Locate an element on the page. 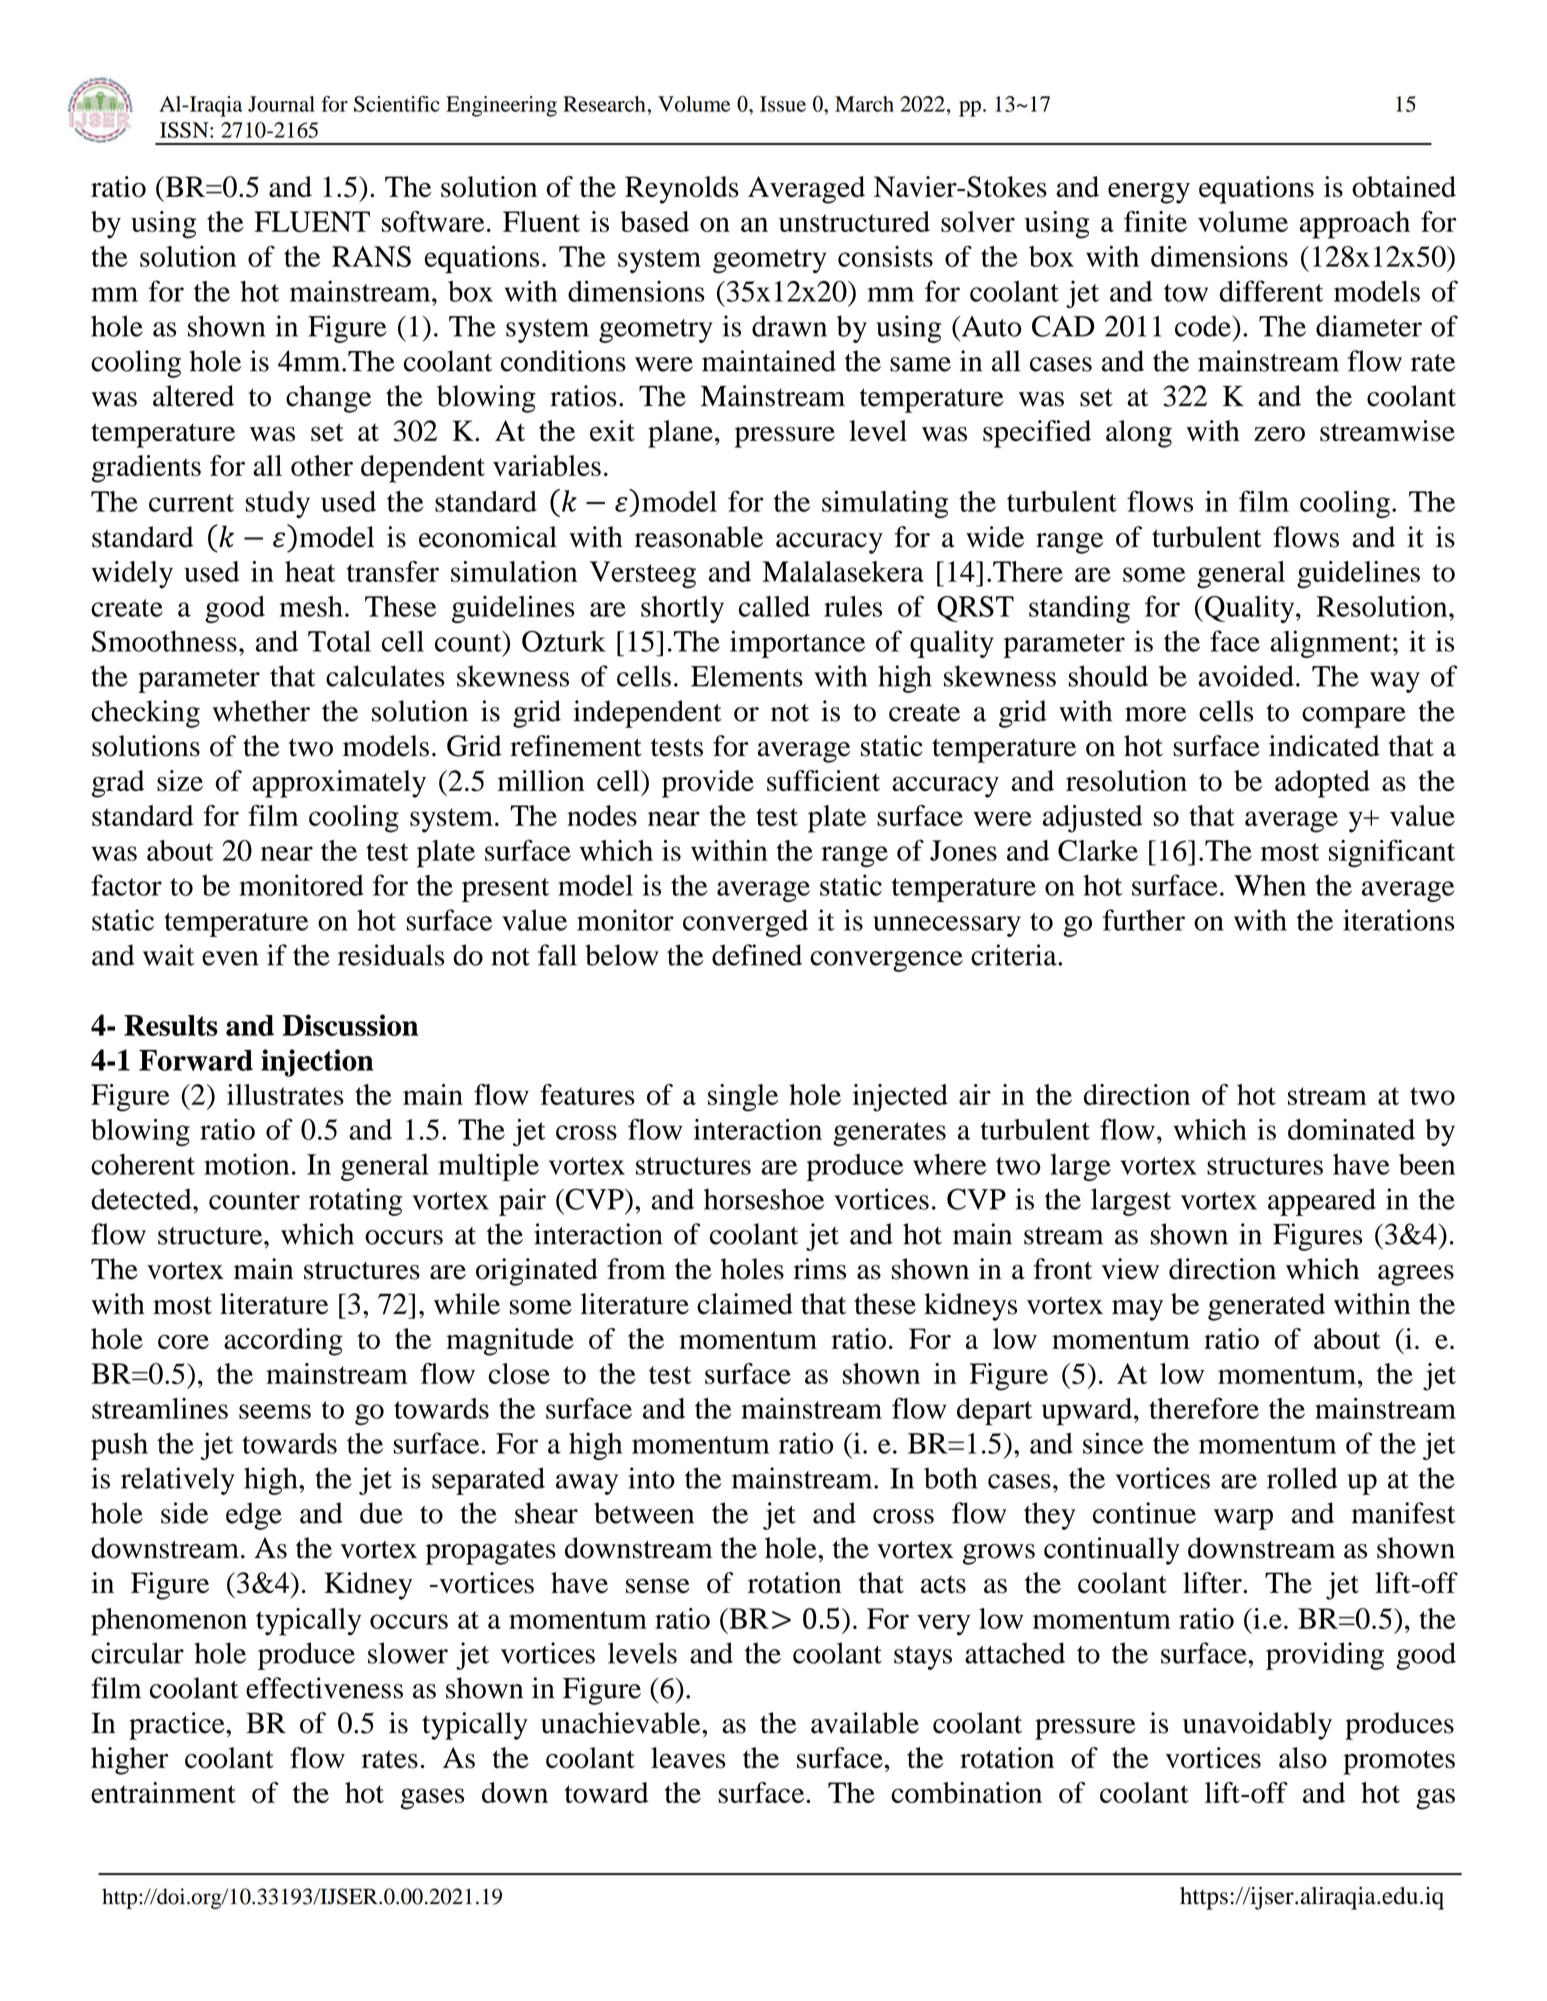  into is located at coordinates (651, 1478).
